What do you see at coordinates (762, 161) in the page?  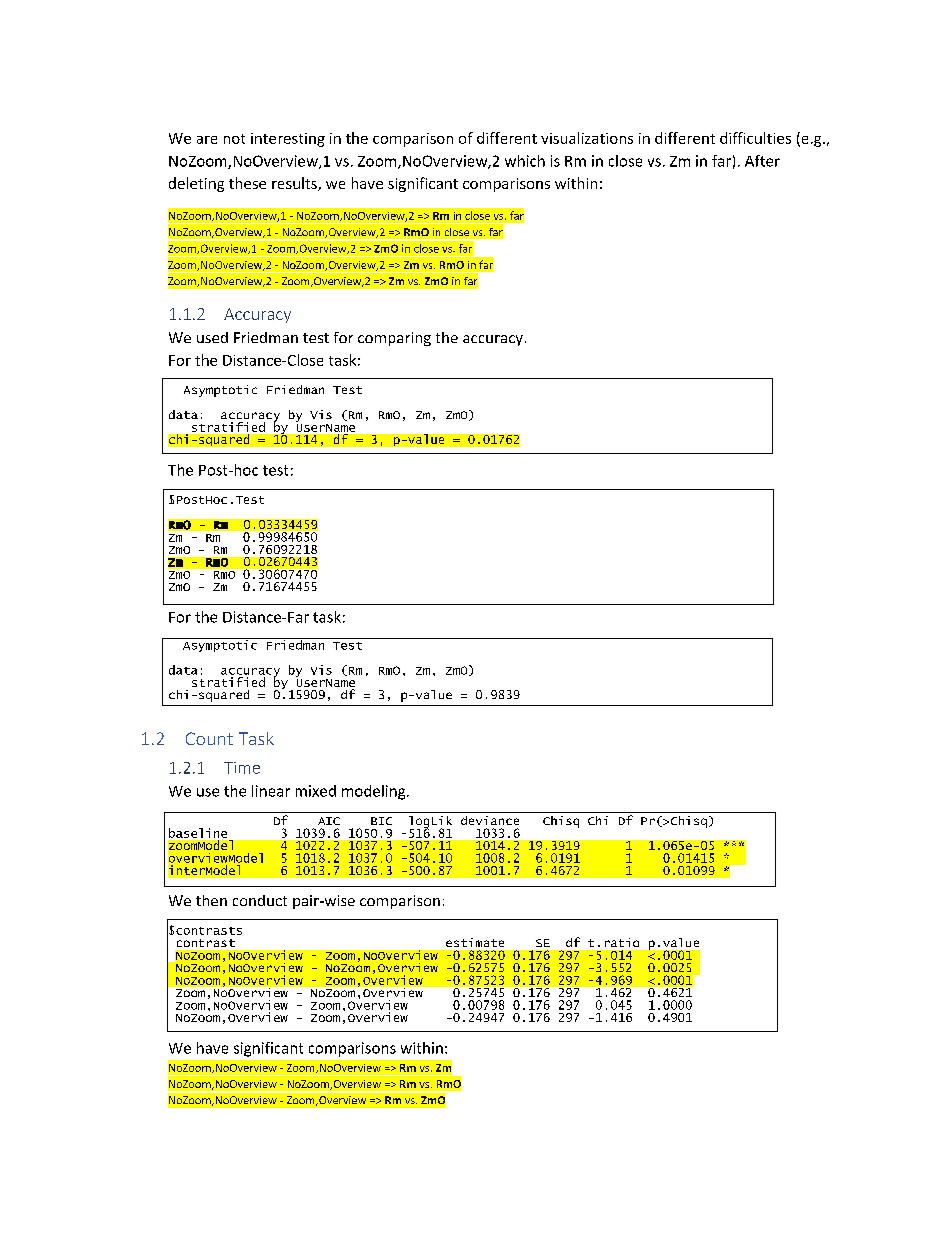 I see `After` at bounding box center [762, 161].
